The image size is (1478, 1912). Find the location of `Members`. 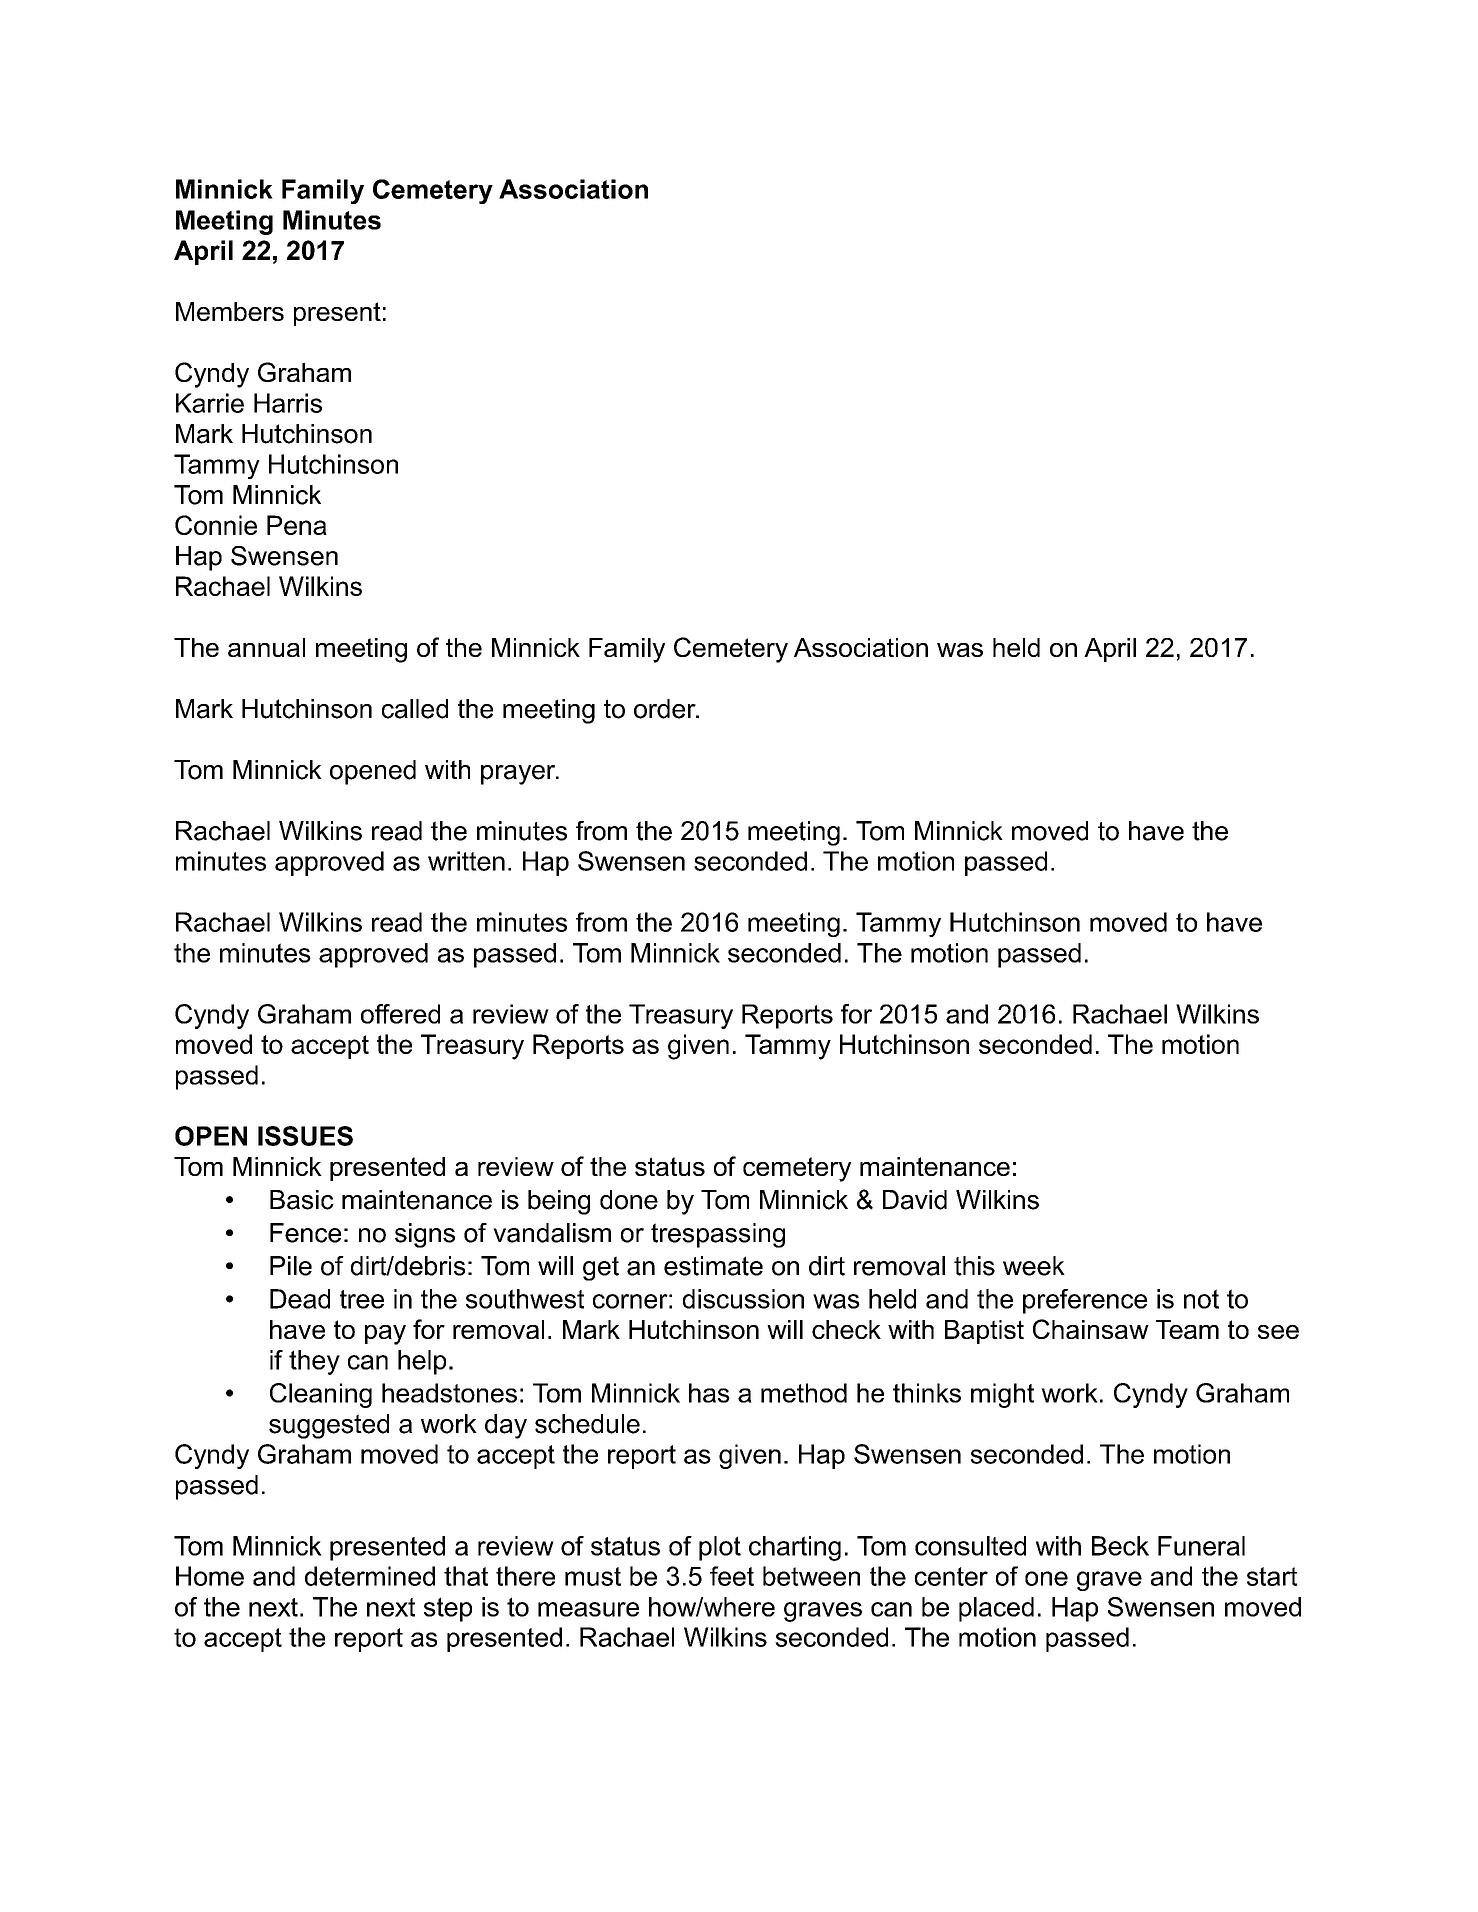

Members is located at coordinates (230, 311).
